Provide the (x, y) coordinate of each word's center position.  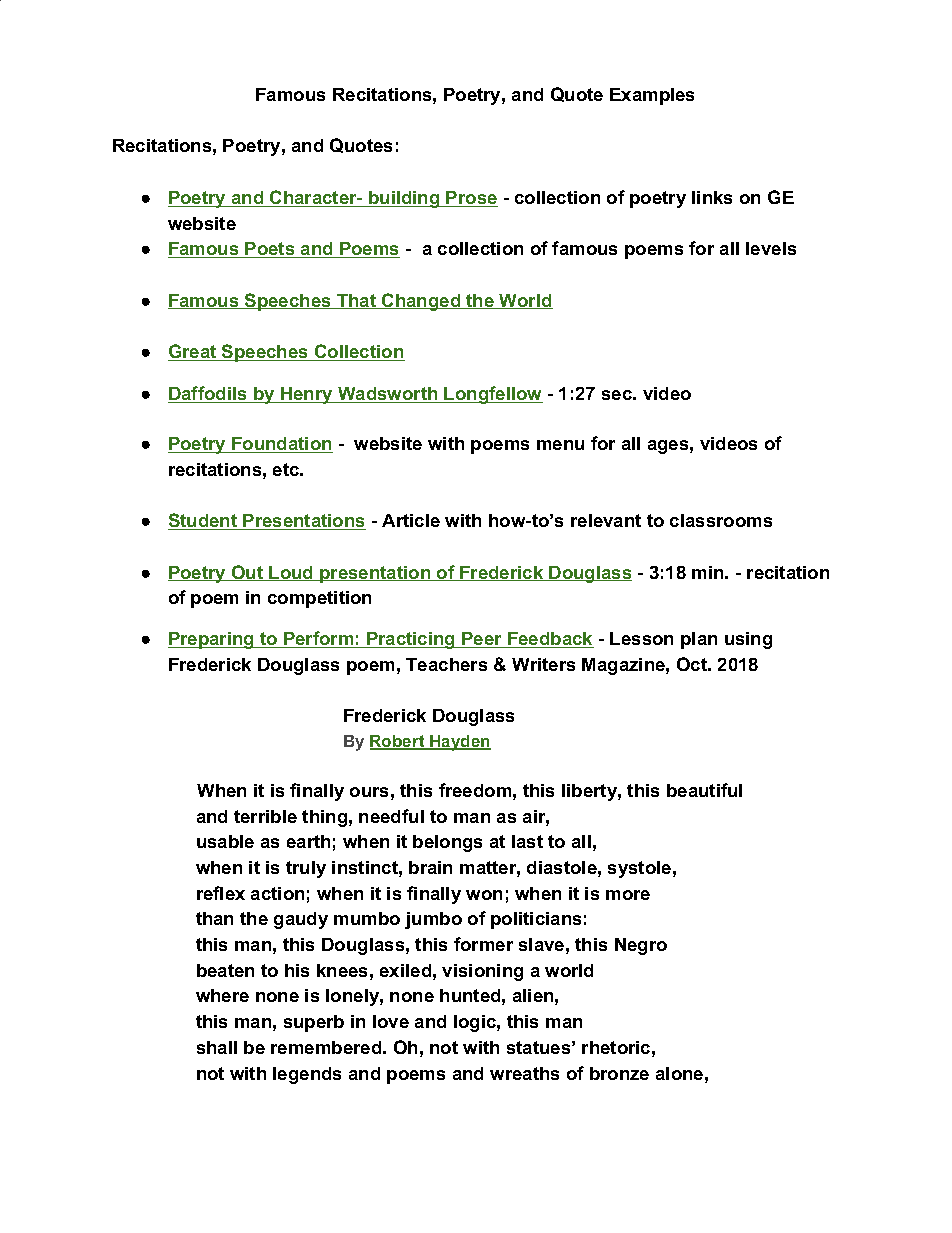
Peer (482, 640)
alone (679, 1073)
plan (699, 640)
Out (248, 573)
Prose (471, 199)
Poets (270, 250)
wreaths (524, 1073)
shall (217, 1047)
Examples (652, 96)
